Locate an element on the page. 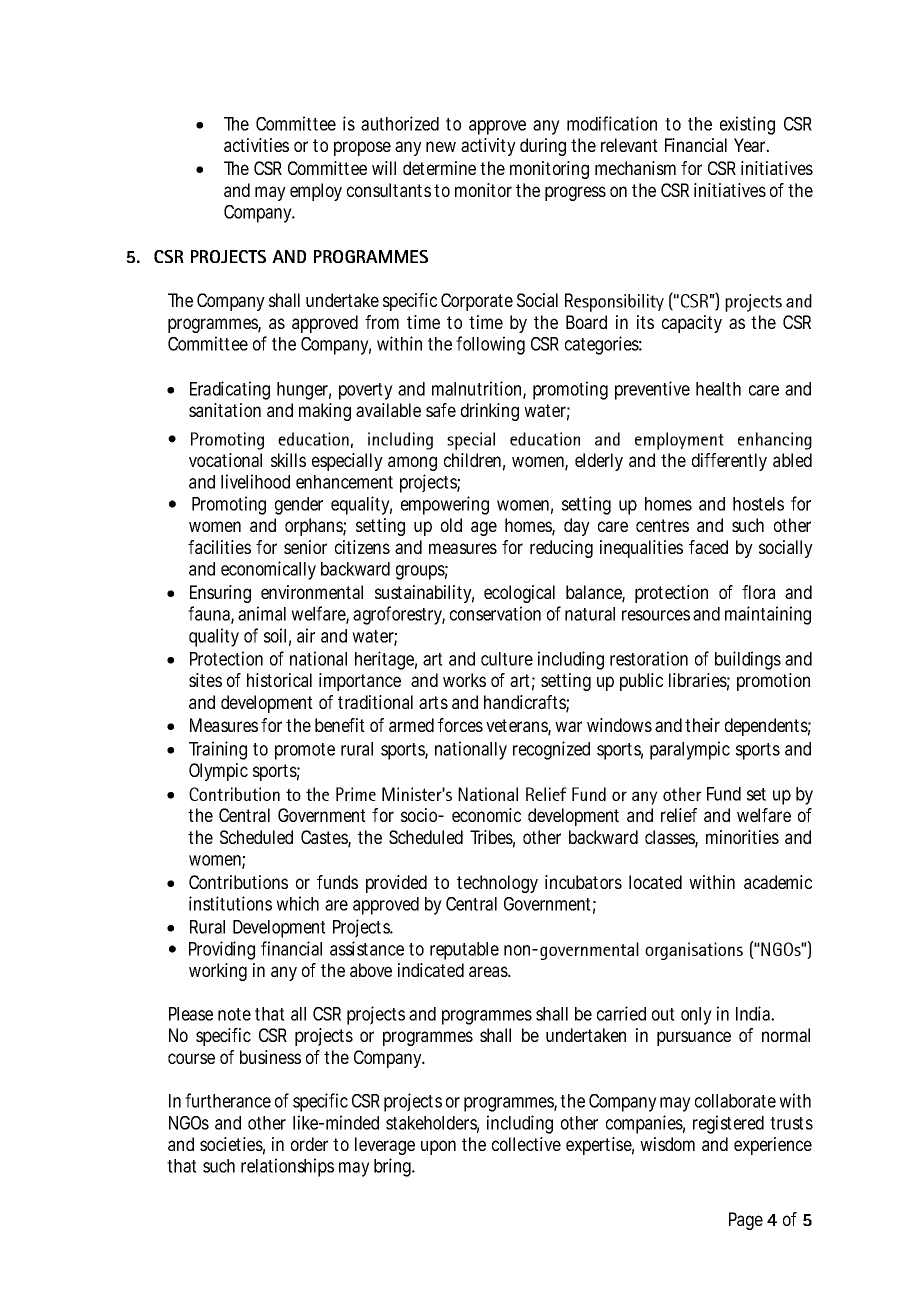 The image size is (924, 1308). activity is located at coordinates (488, 147).
